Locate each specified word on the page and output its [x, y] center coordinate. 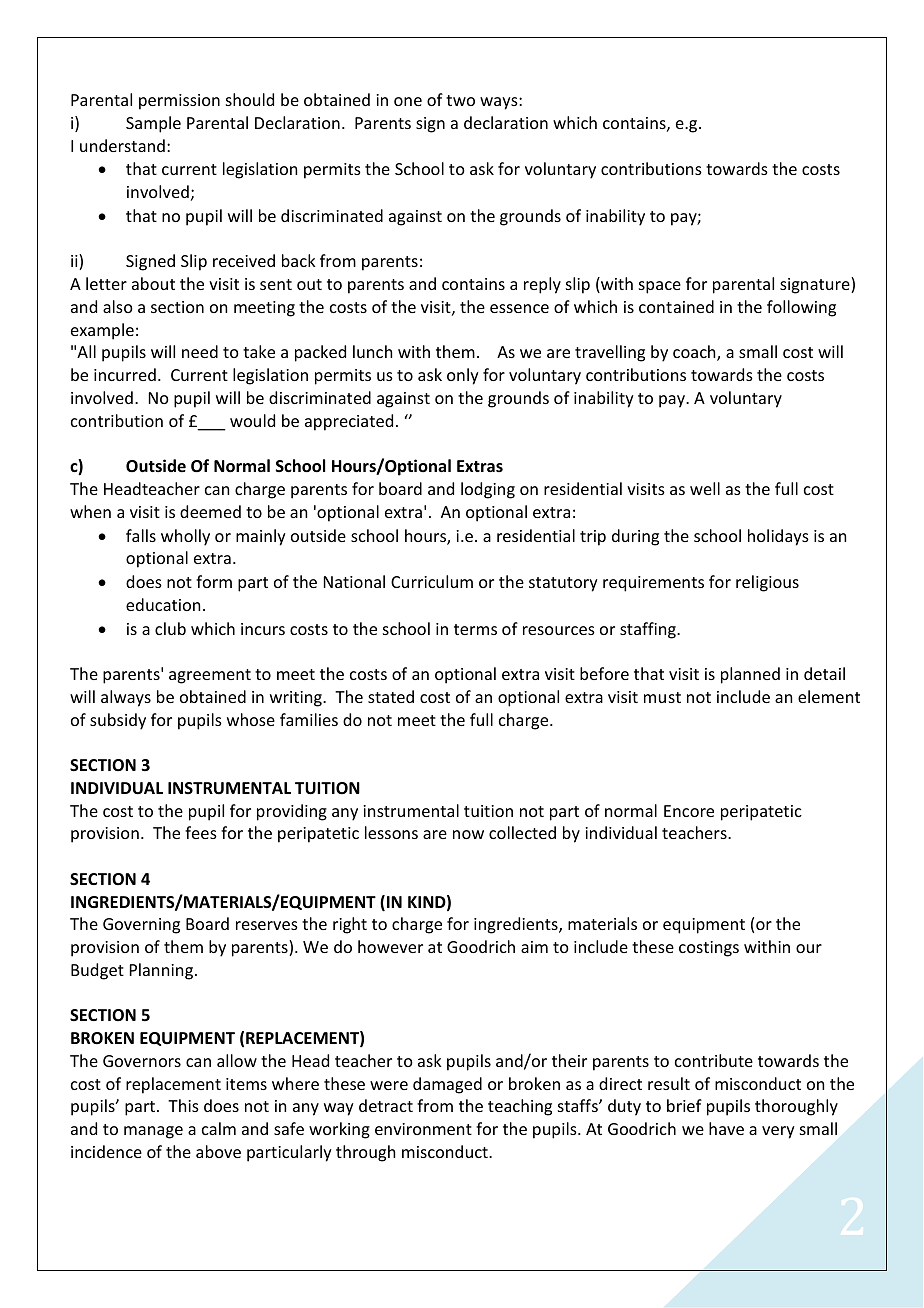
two [460, 100]
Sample [153, 124]
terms [475, 629]
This [183, 1105]
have [726, 1128]
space [660, 287]
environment [423, 1129]
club [170, 628]
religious [767, 583]
